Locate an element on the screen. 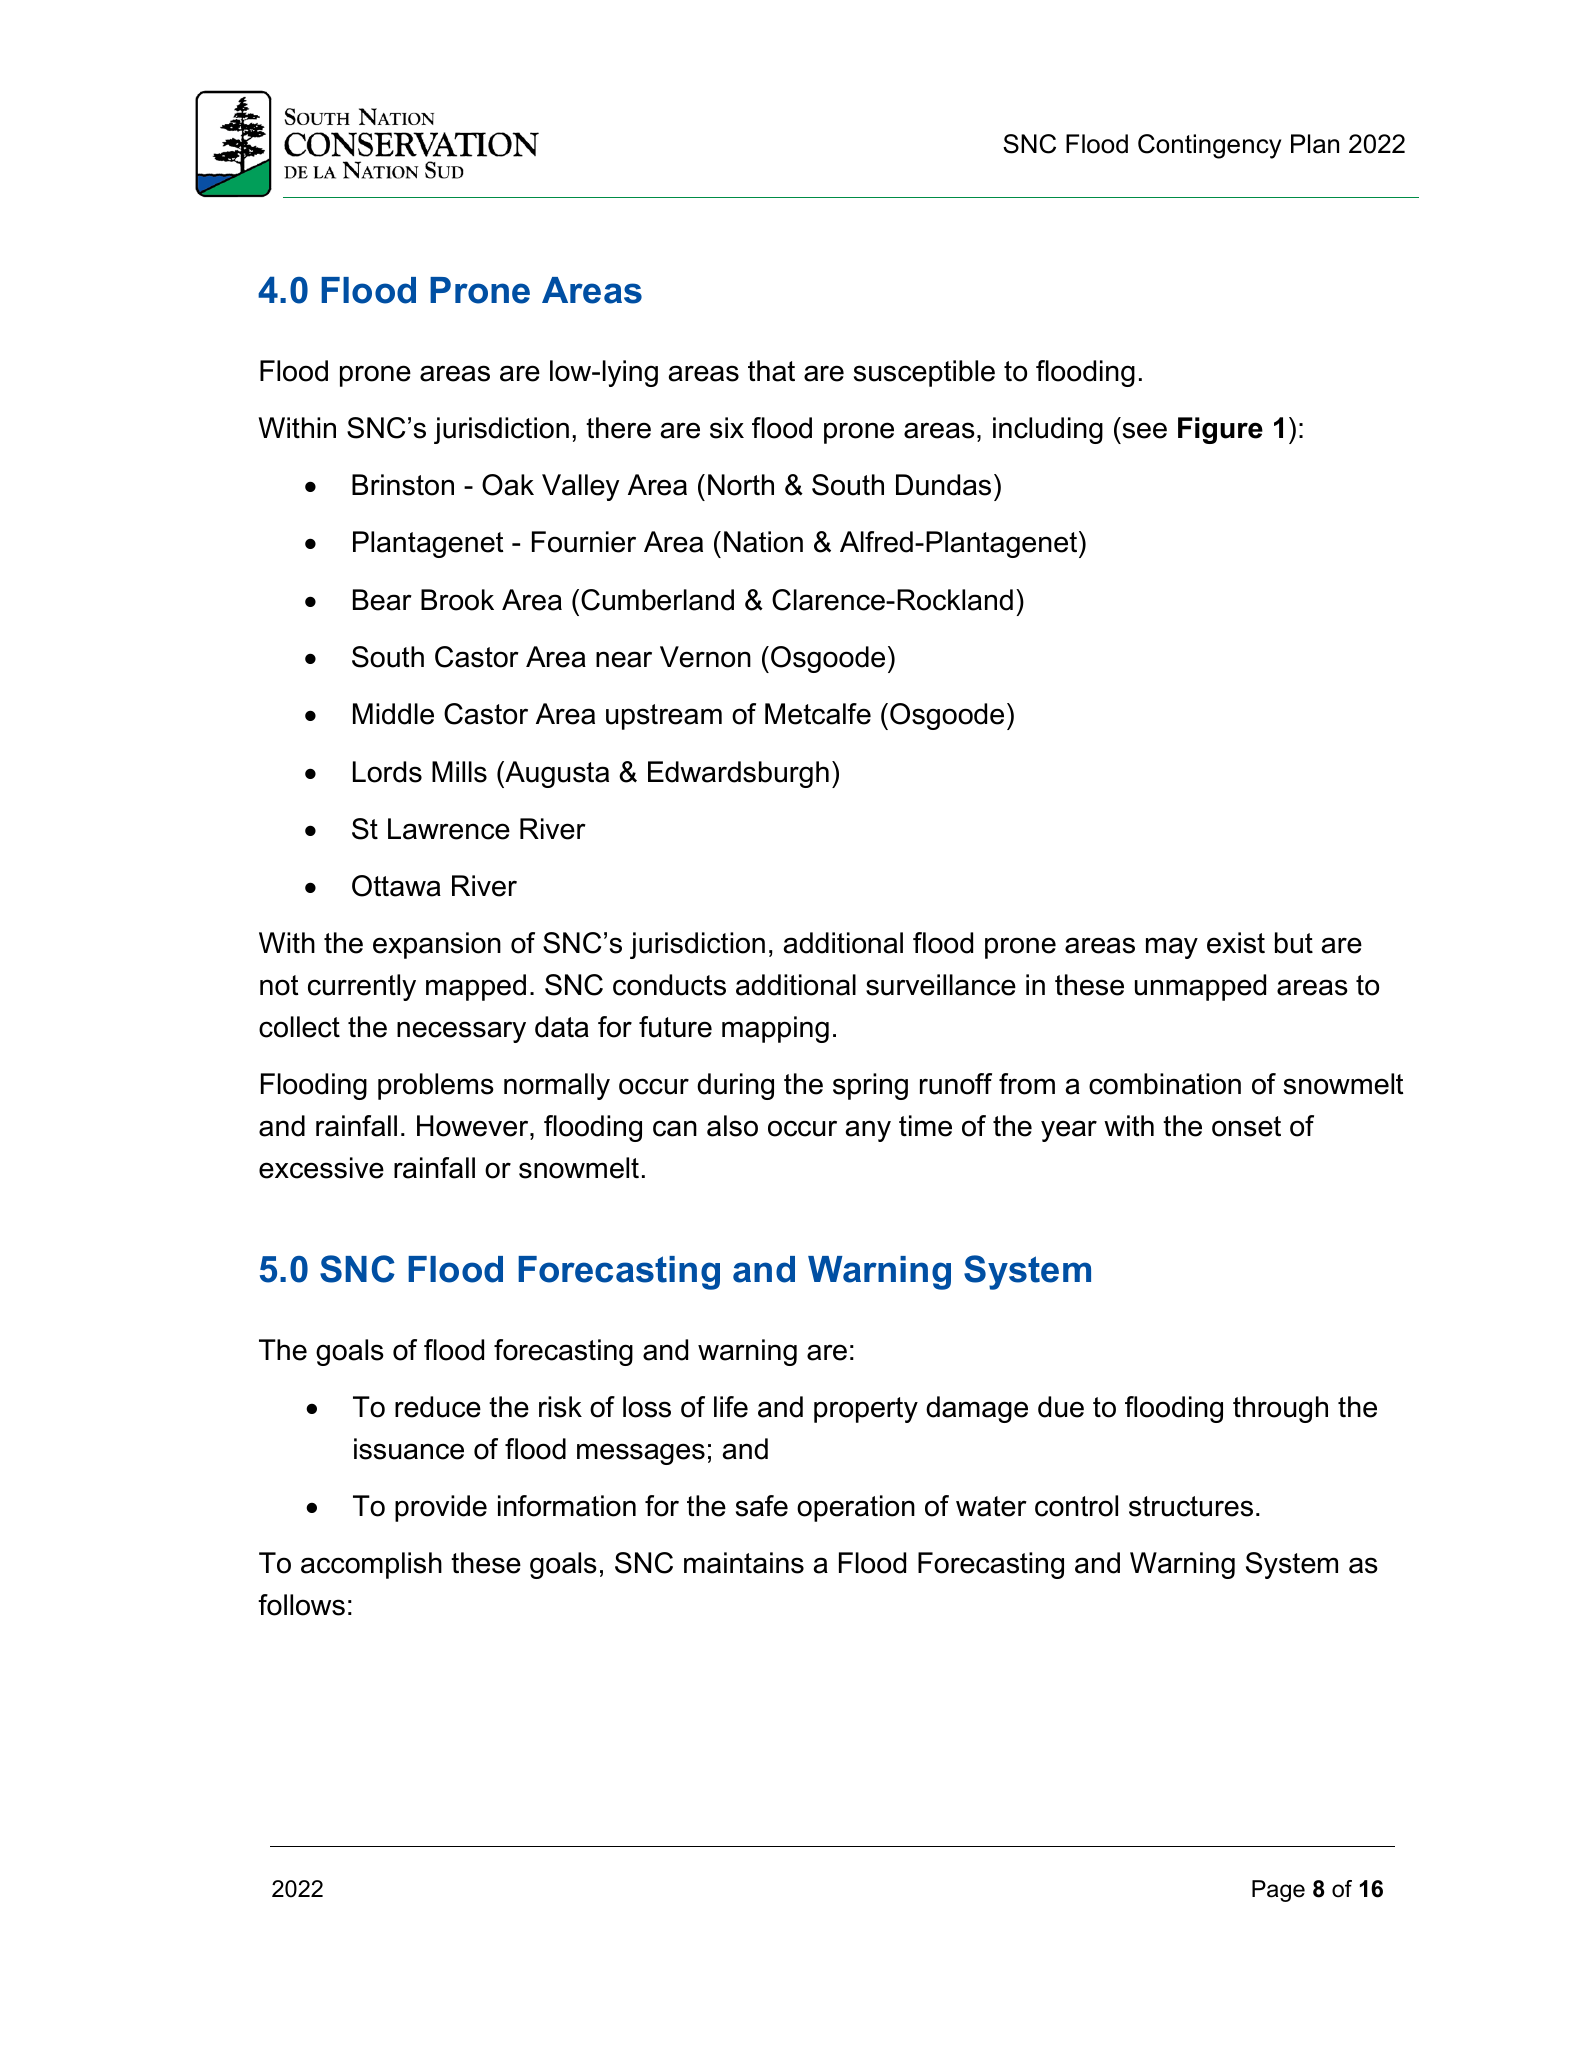 This screenshot has height=2063, width=1594. there is located at coordinates (618, 428).
